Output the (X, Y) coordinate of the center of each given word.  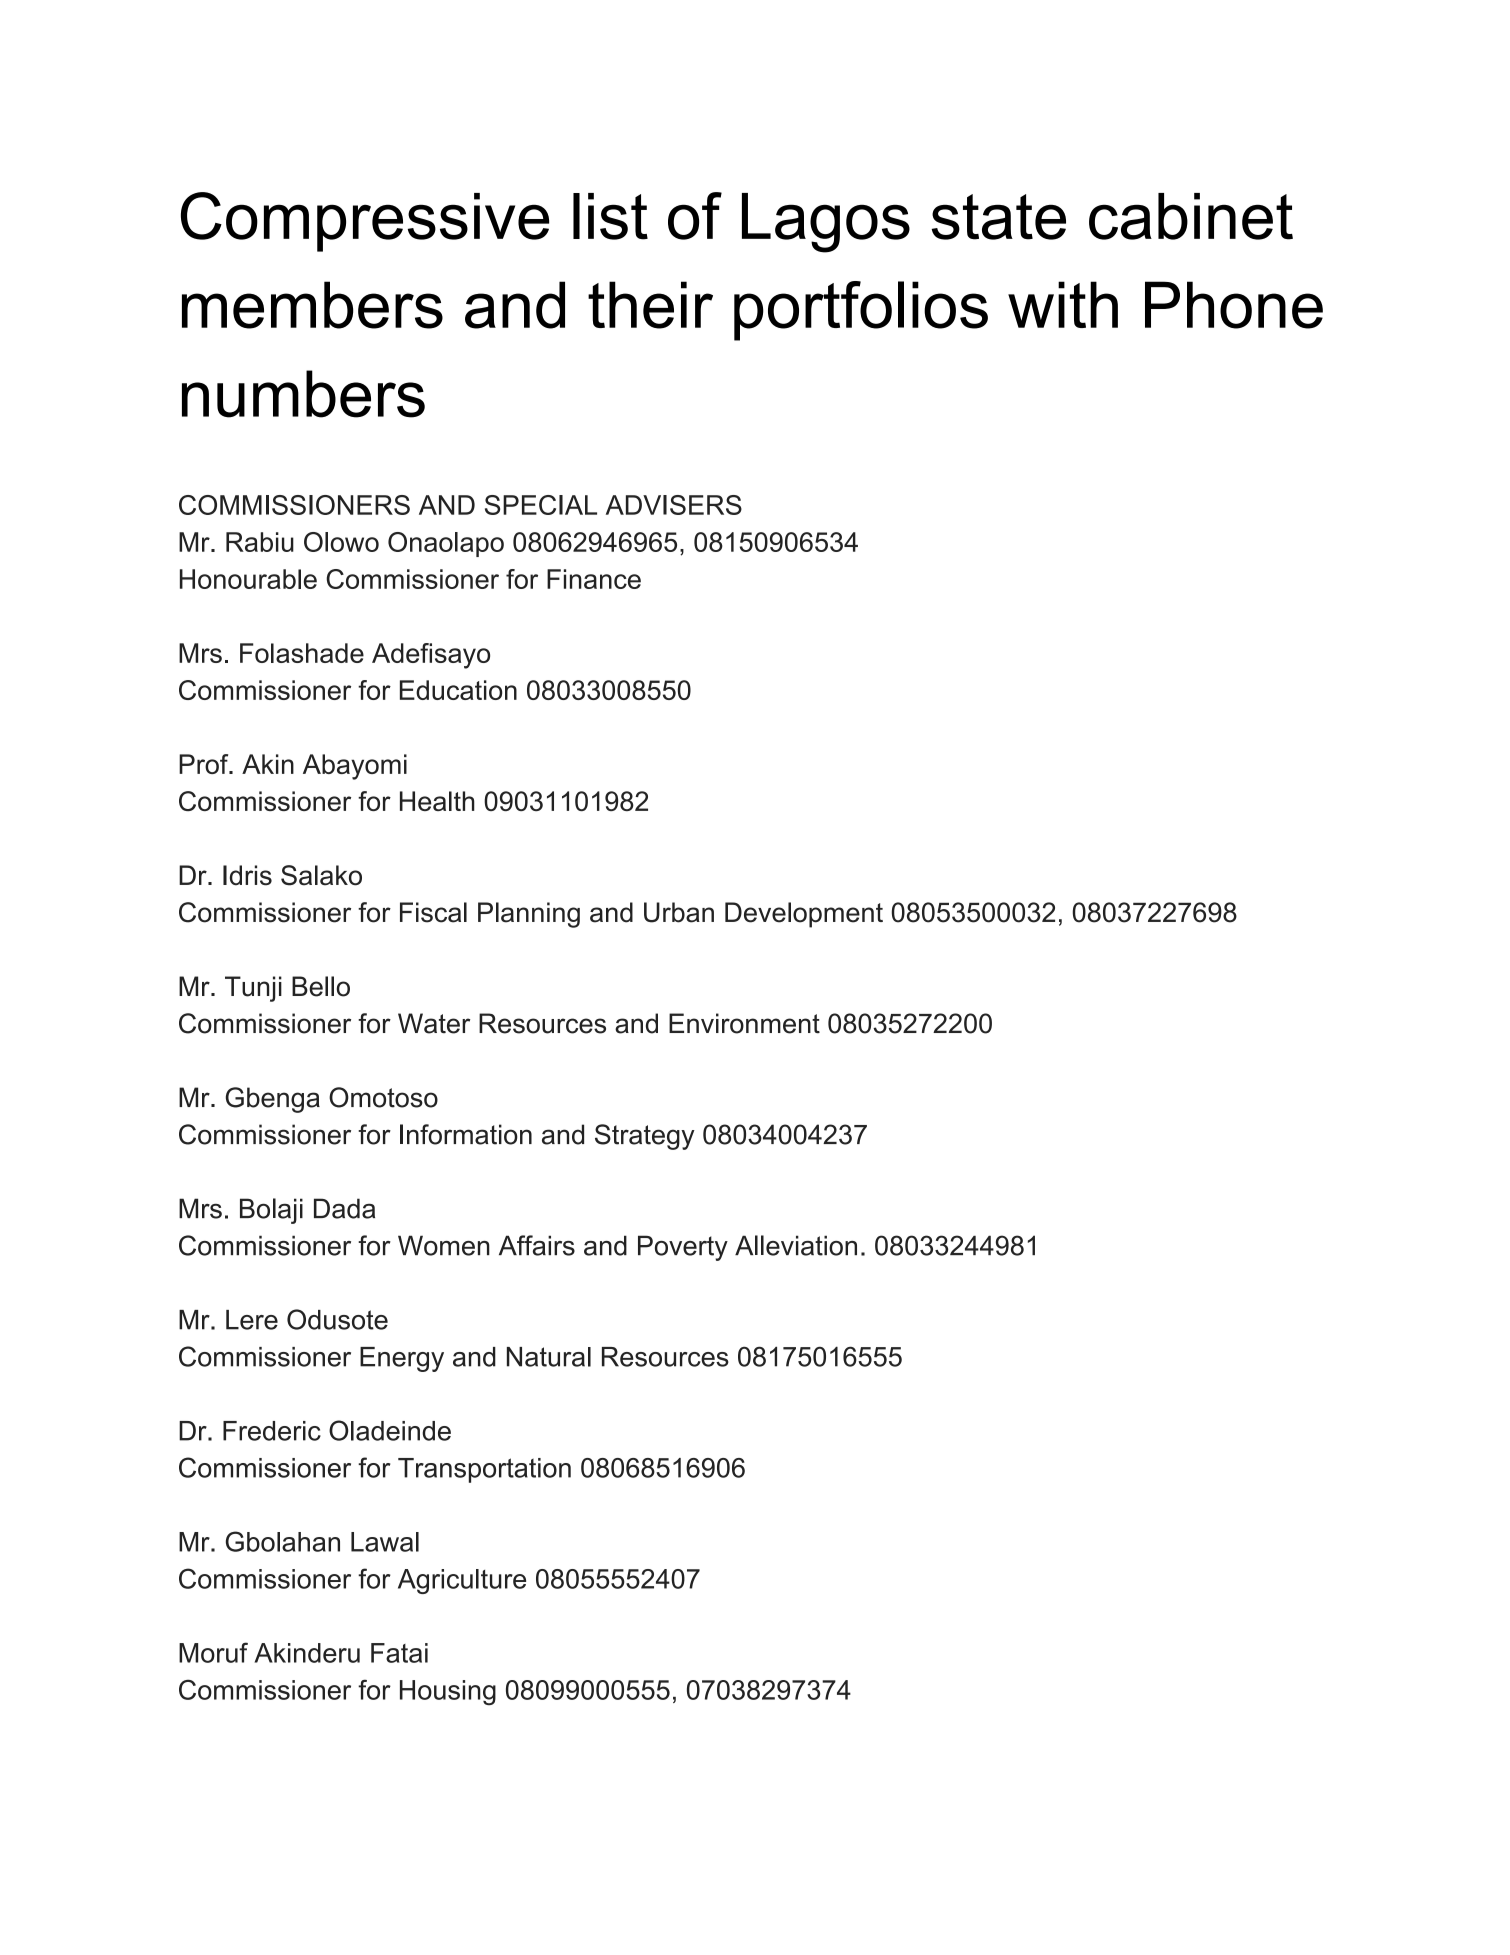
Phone (1234, 305)
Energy (402, 1359)
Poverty (683, 1248)
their (650, 305)
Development (804, 915)
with (1063, 304)
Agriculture (462, 1581)
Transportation (484, 1470)
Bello (321, 986)
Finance (594, 579)
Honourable (248, 579)
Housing (448, 1692)
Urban (679, 912)
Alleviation (796, 1245)
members (312, 305)
